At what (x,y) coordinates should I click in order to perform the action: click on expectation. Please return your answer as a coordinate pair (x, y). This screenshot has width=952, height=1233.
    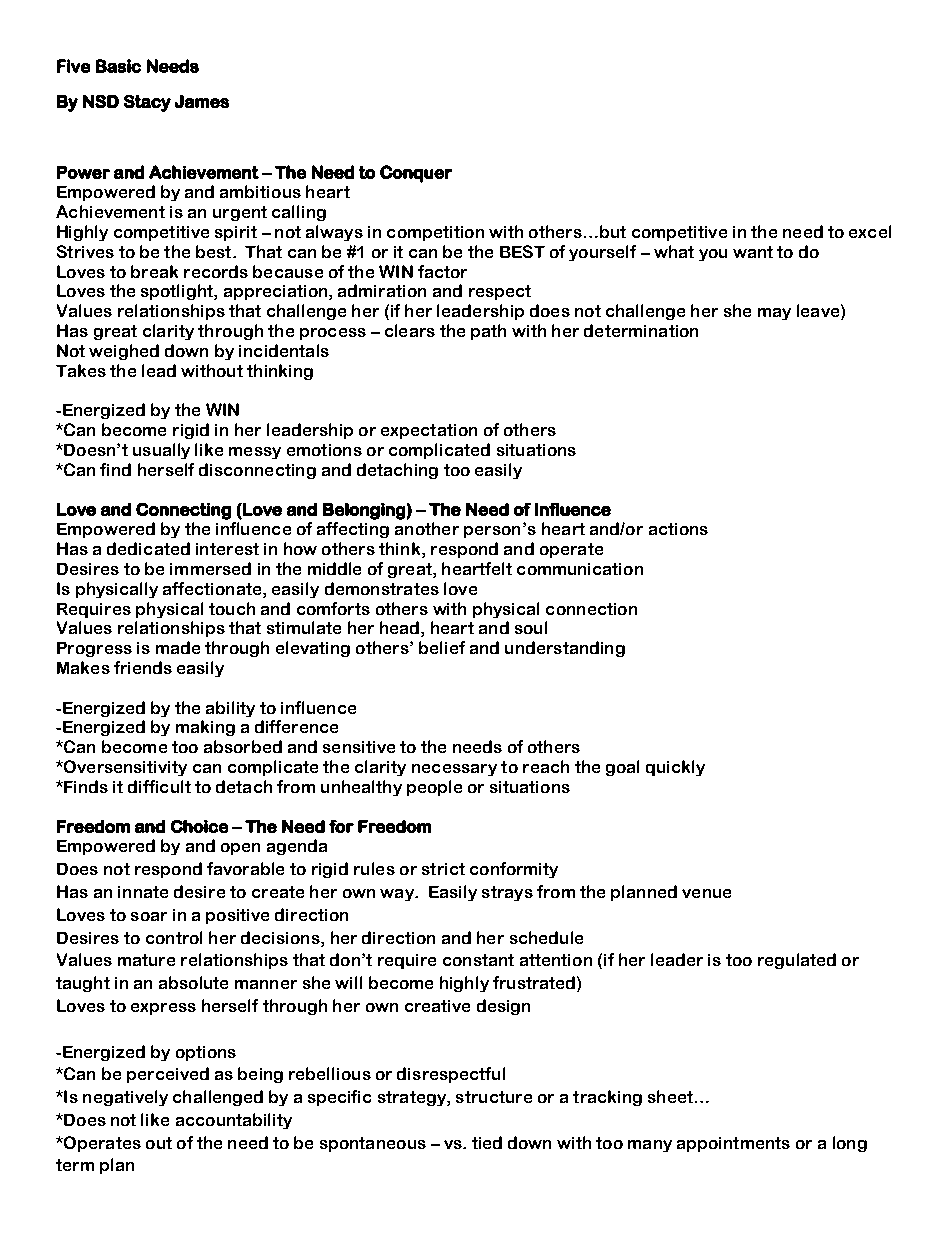
    Looking at the image, I should click on (429, 431).
